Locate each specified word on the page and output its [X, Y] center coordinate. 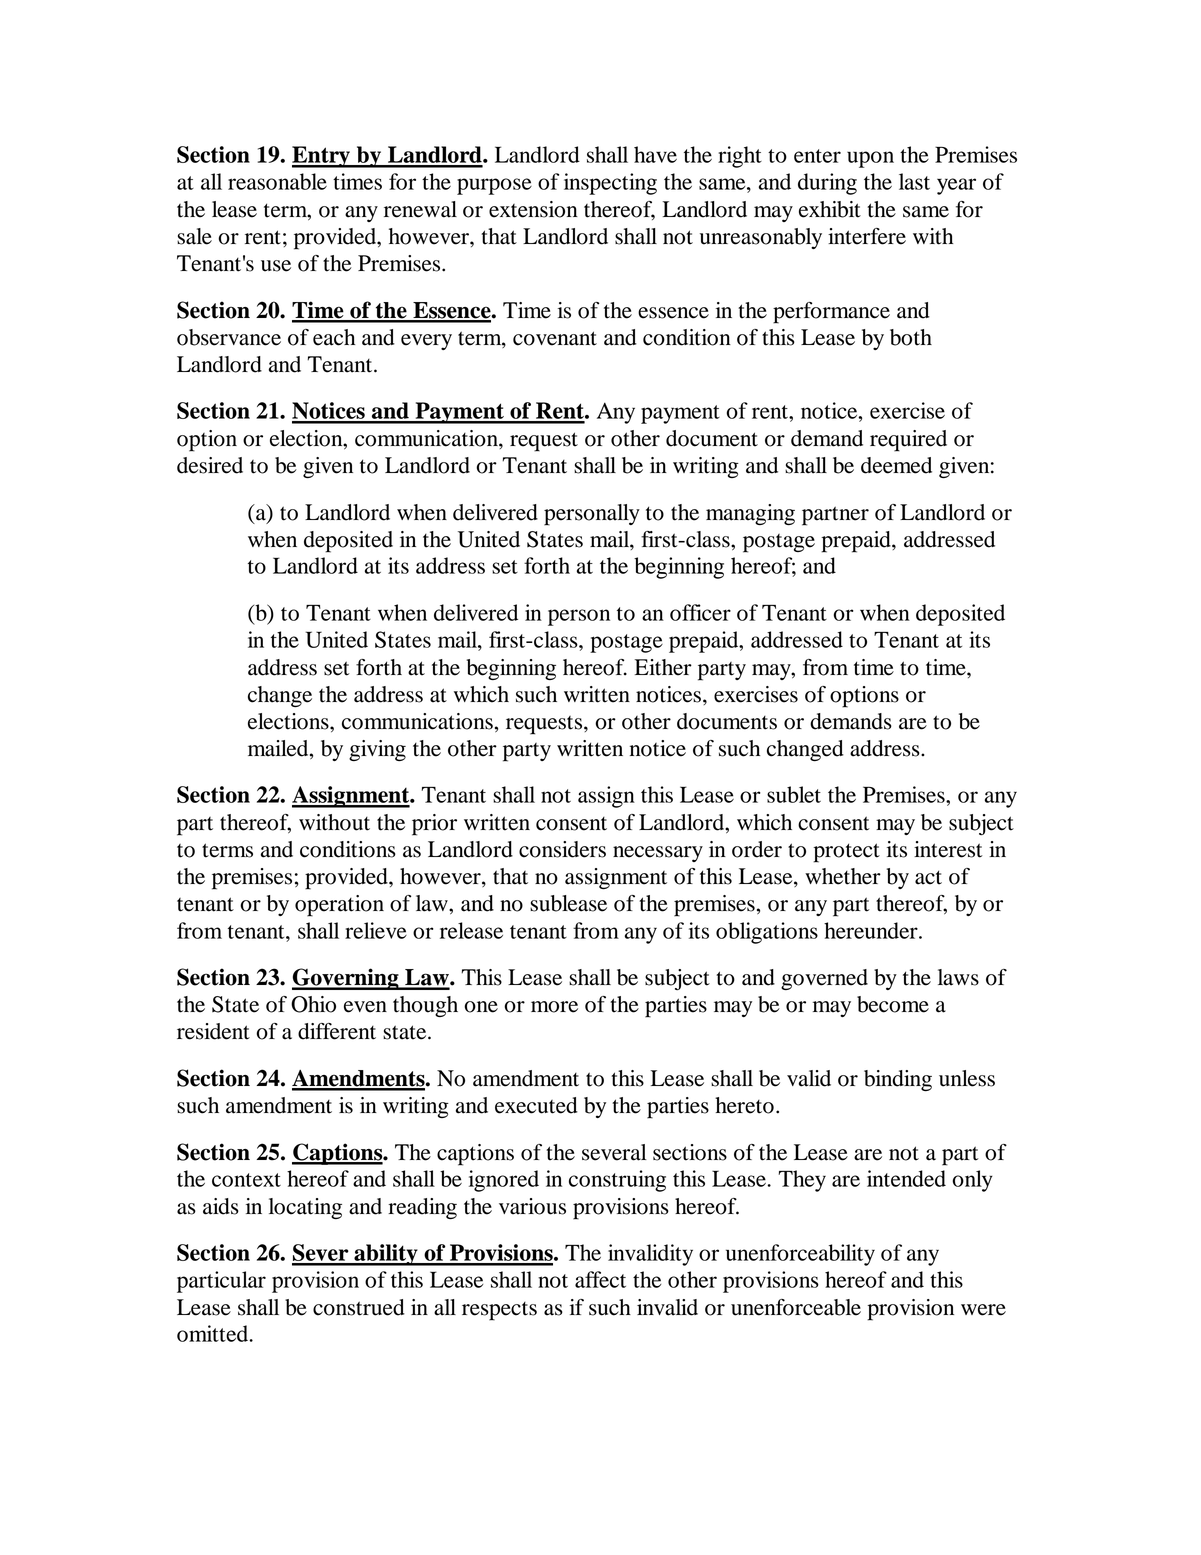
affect [600, 1279]
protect [846, 853]
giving [377, 750]
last [914, 181]
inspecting [610, 184]
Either [663, 667]
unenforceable [796, 1307]
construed [359, 1307]
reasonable [277, 181]
